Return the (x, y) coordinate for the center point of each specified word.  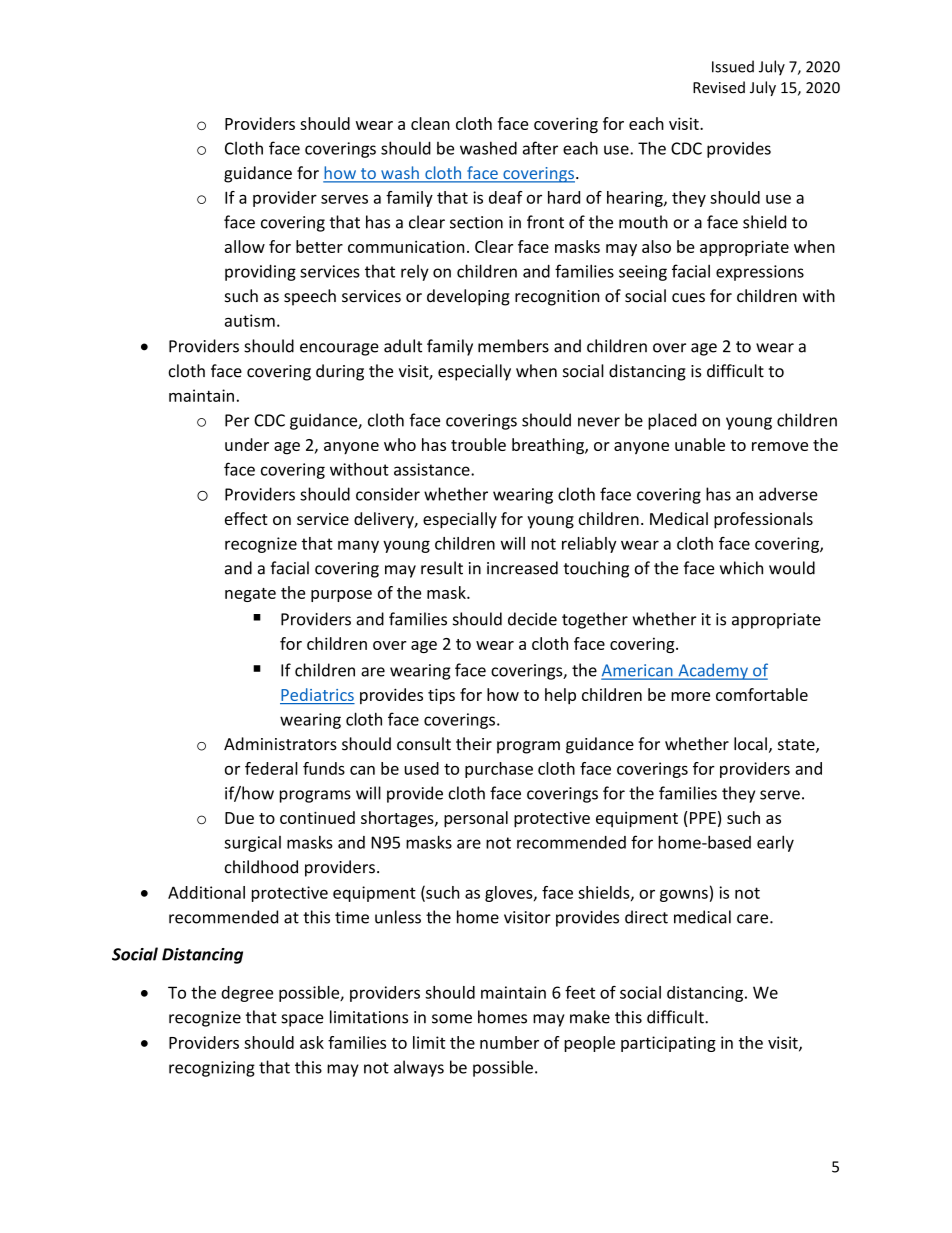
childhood (261, 867)
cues (688, 298)
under (247, 444)
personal (476, 819)
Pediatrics (317, 694)
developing (468, 297)
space (302, 1020)
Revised (719, 87)
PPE (703, 818)
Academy (713, 671)
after (540, 148)
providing (260, 272)
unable (700, 444)
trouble (478, 444)
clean (430, 123)
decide (532, 619)
